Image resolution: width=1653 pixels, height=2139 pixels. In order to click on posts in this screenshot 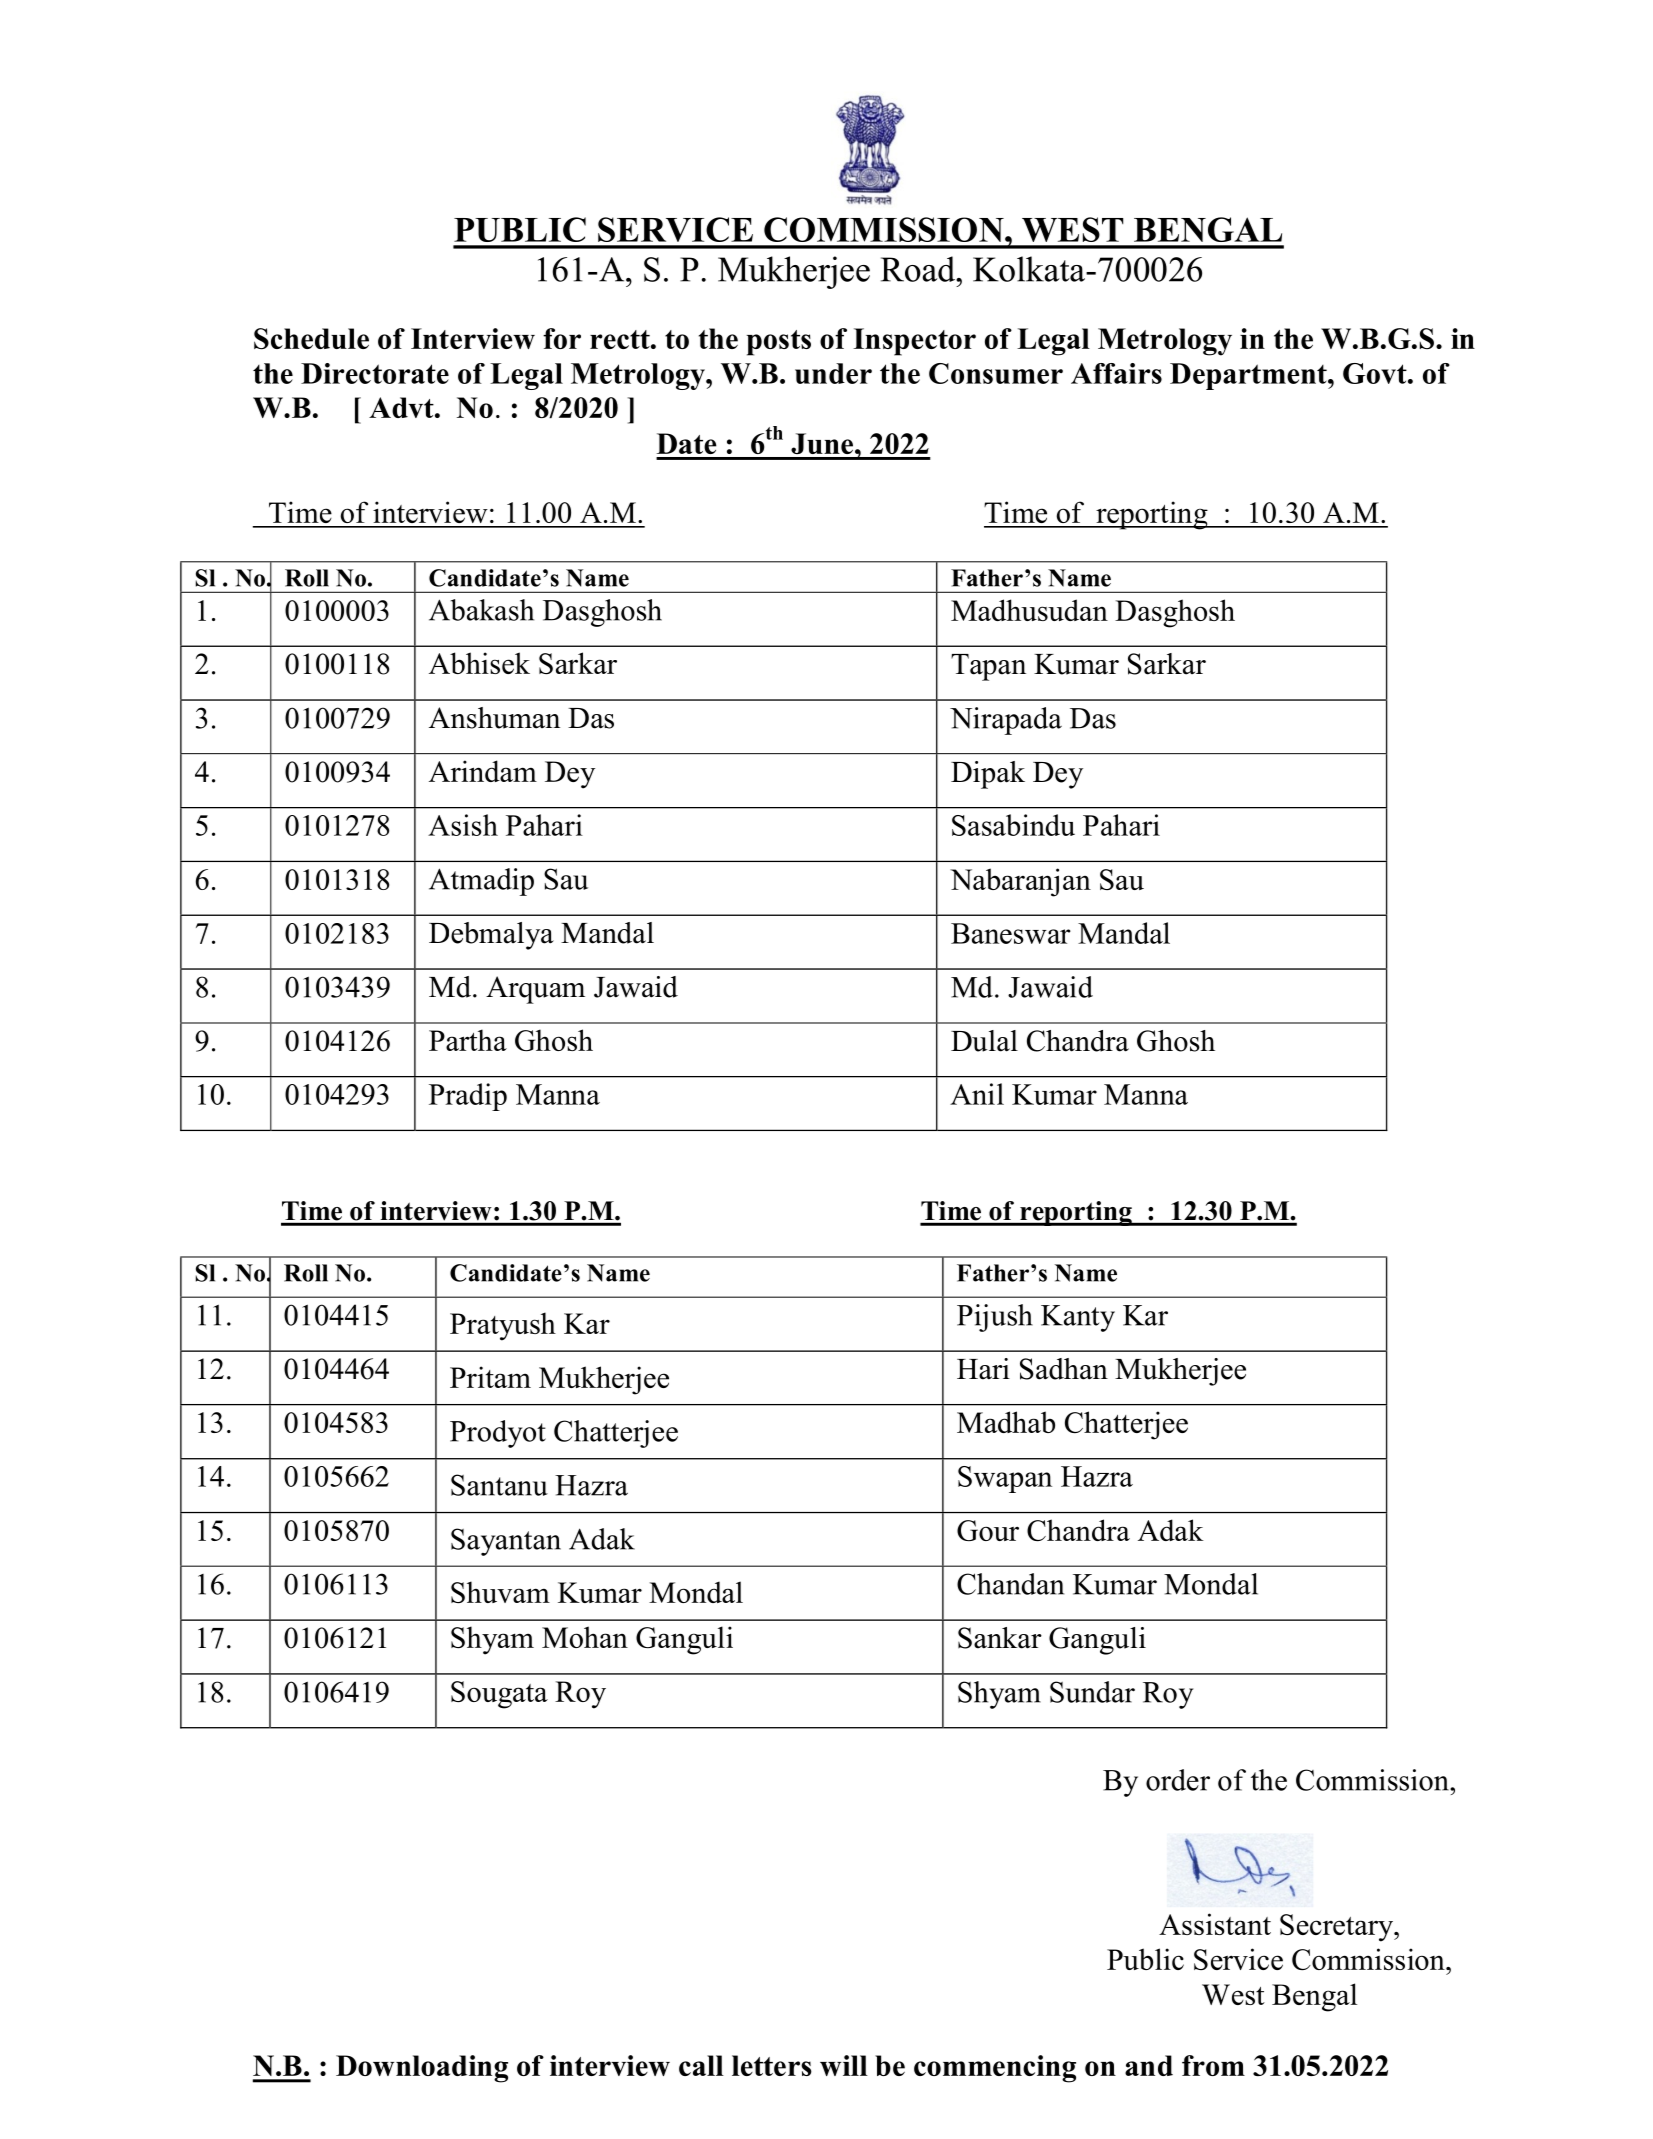, I will do `click(778, 343)`.
